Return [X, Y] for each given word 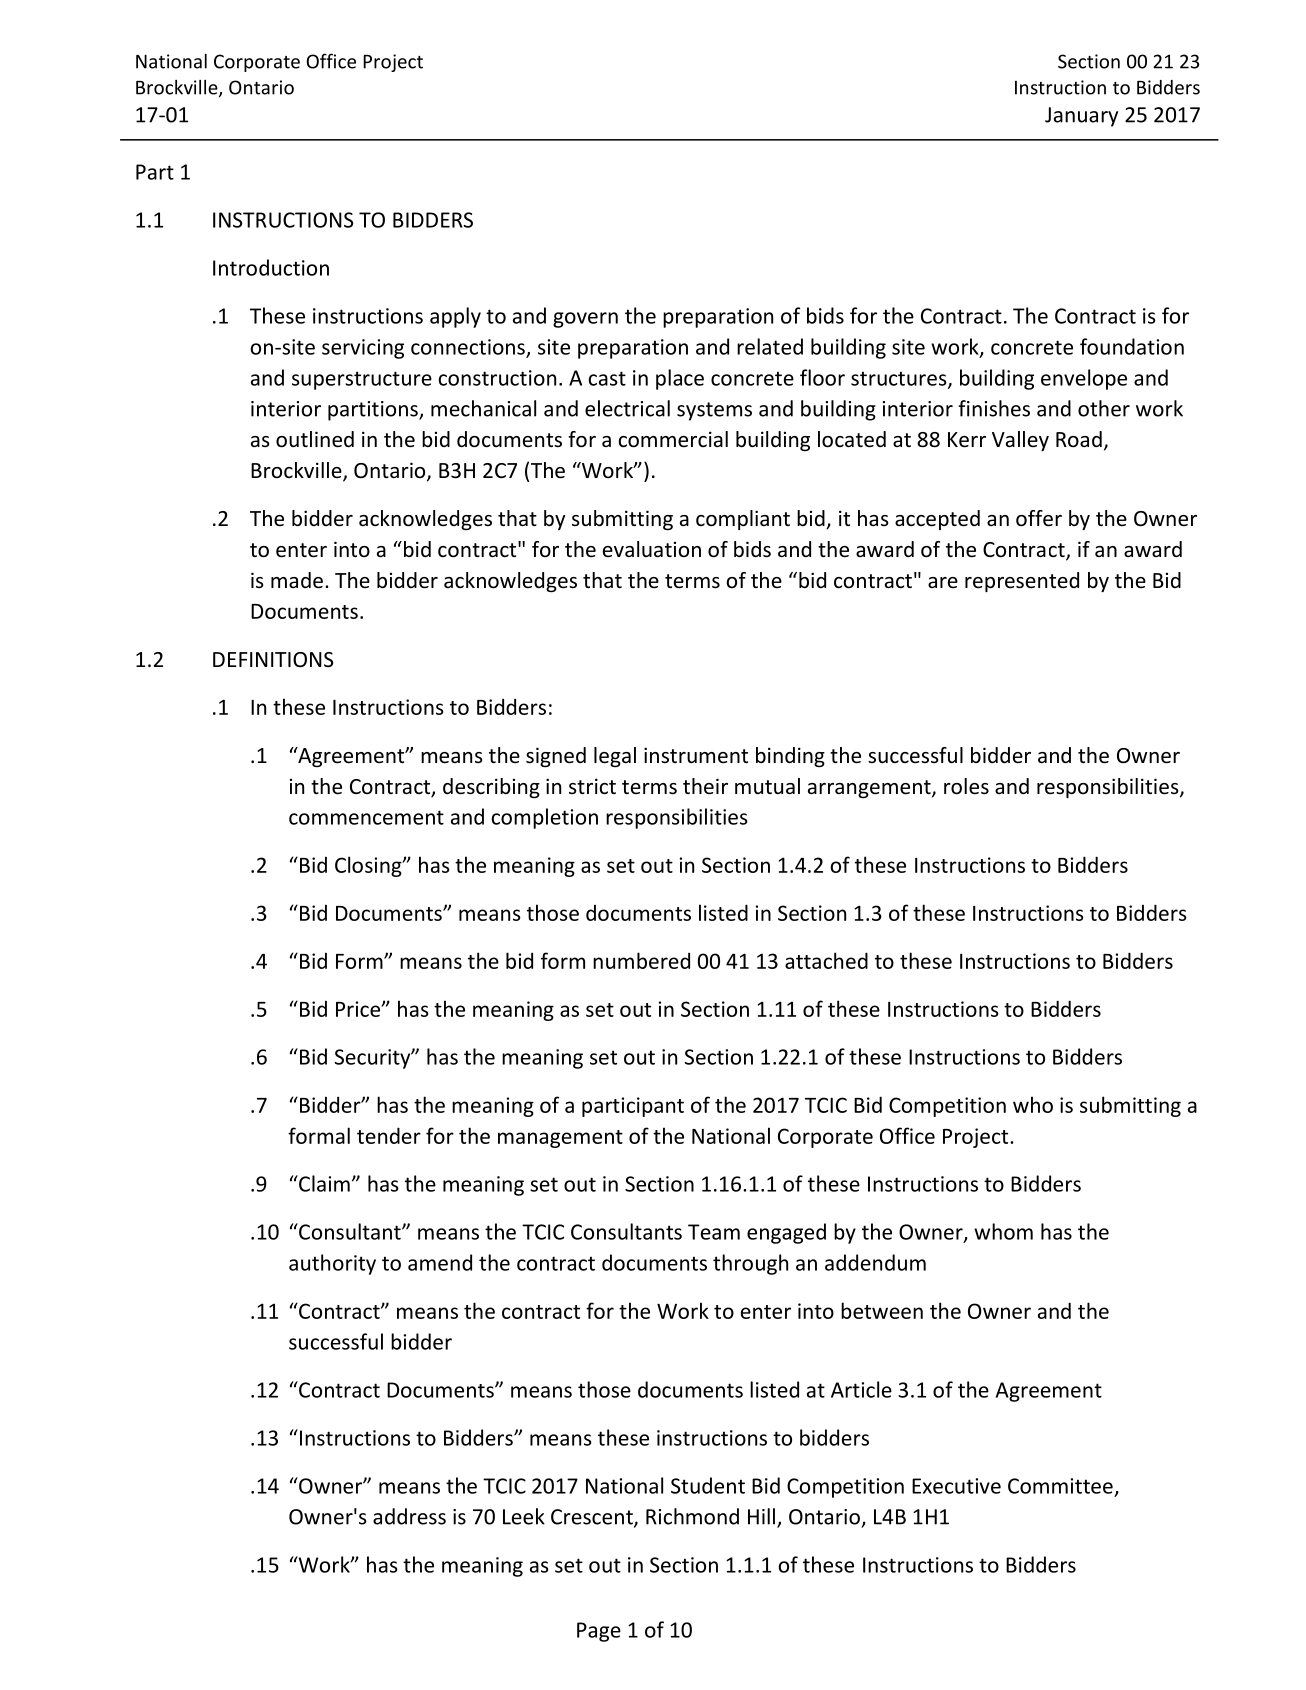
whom [1003, 1231]
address [409, 1516]
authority [332, 1264]
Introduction [271, 267]
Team [714, 1232]
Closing [369, 866]
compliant [743, 520]
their [705, 786]
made [297, 580]
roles [966, 786]
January [1081, 117]
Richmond [692, 1516]
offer [1039, 518]
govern [585, 320]
